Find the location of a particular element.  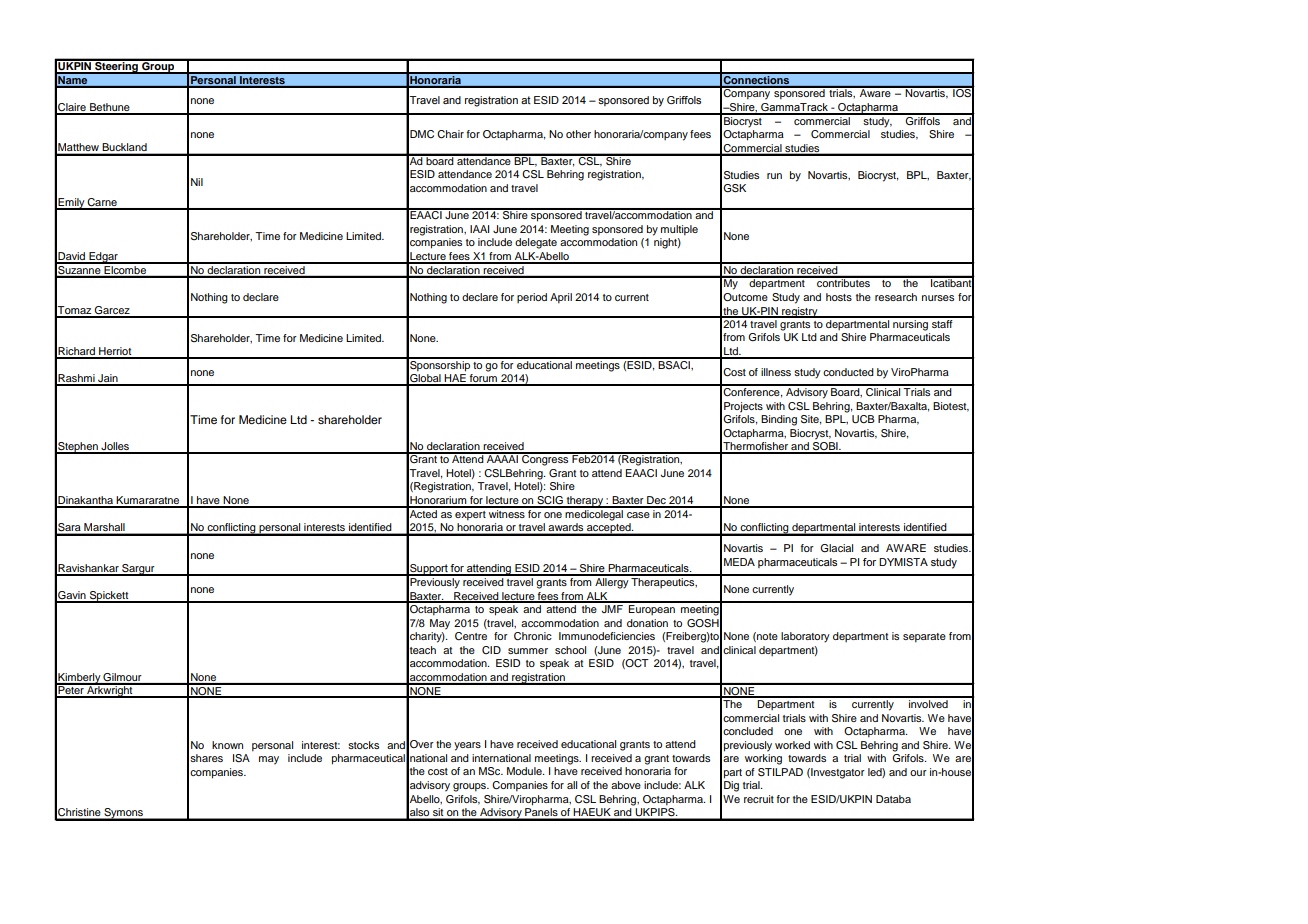

Nil is located at coordinates (197, 182).
